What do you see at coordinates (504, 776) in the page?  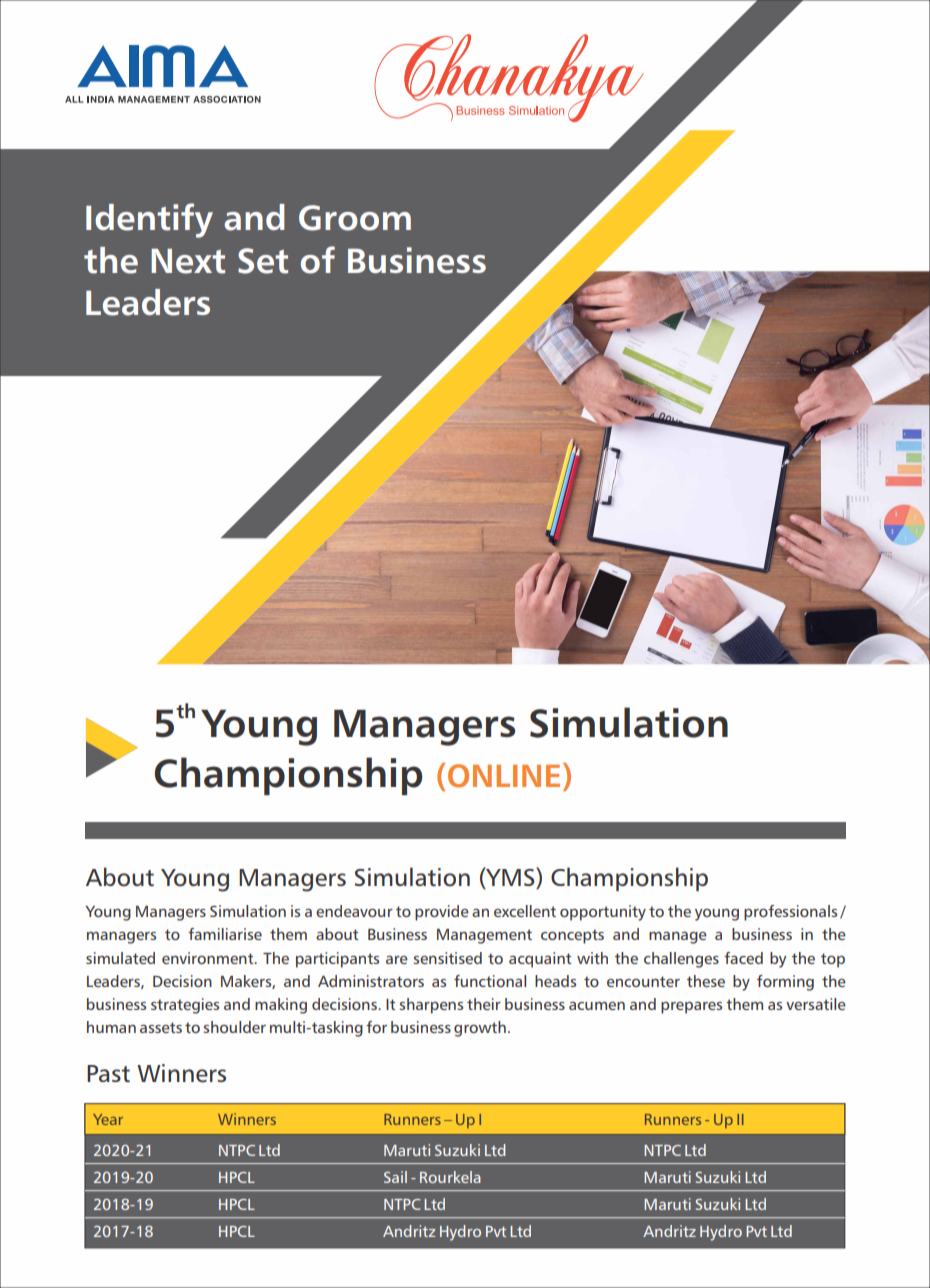 I see `ONLINE` at bounding box center [504, 776].
